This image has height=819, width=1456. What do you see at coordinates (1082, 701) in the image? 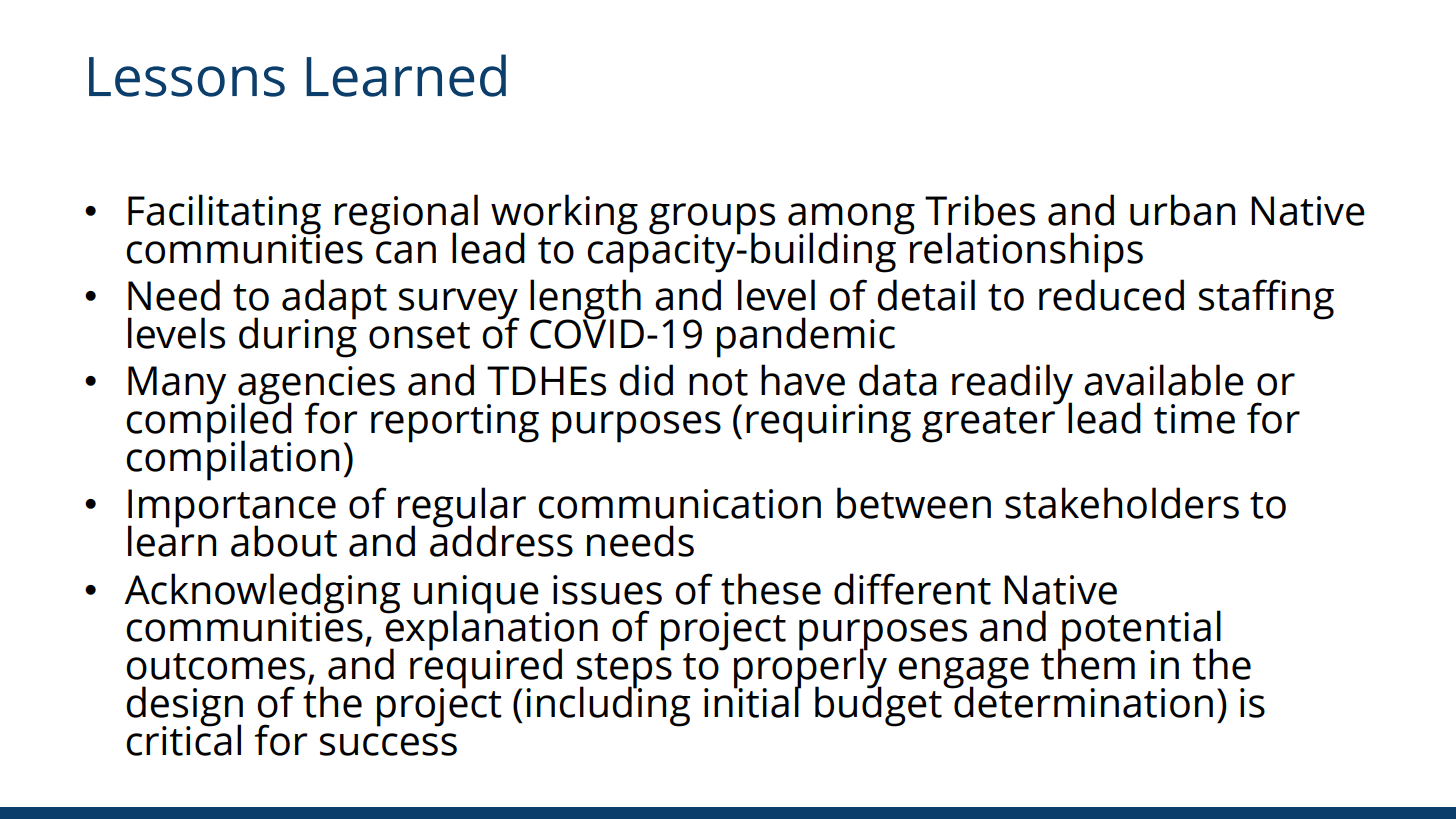
I see `determination` at bounding box center [1082, 701].
